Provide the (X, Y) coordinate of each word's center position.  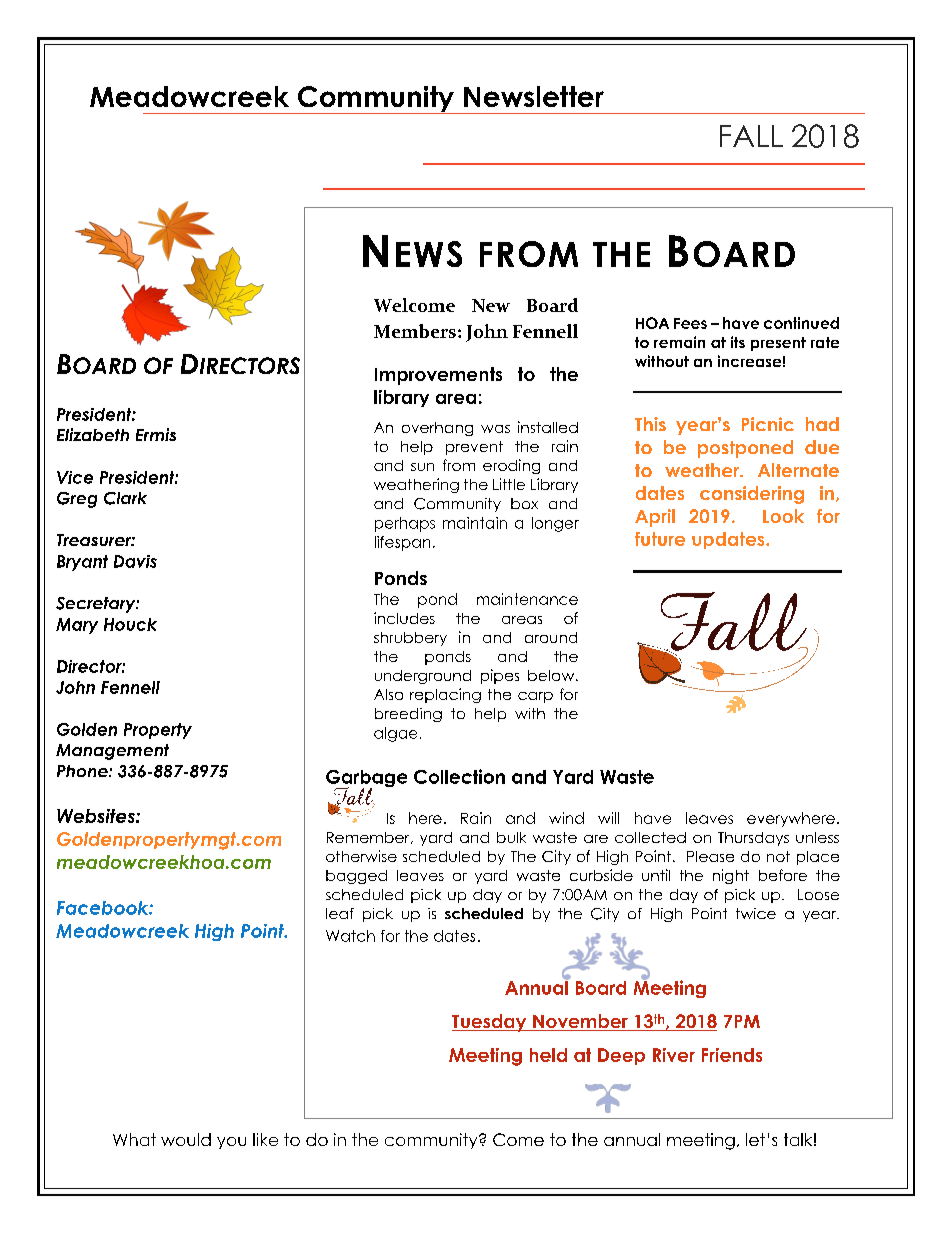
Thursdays (753, 839)
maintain (475, 523)
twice (756, 913)
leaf (340, 913)
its (738, 342)
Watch (350, 936)
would (186, 1139)
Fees (690, 323)
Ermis (156, 434)
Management (112, 752)
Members (415, 331)
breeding (408, 715)
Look (783, 516)
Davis (135, 561)
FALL (751, 136)
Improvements (438, 376)
